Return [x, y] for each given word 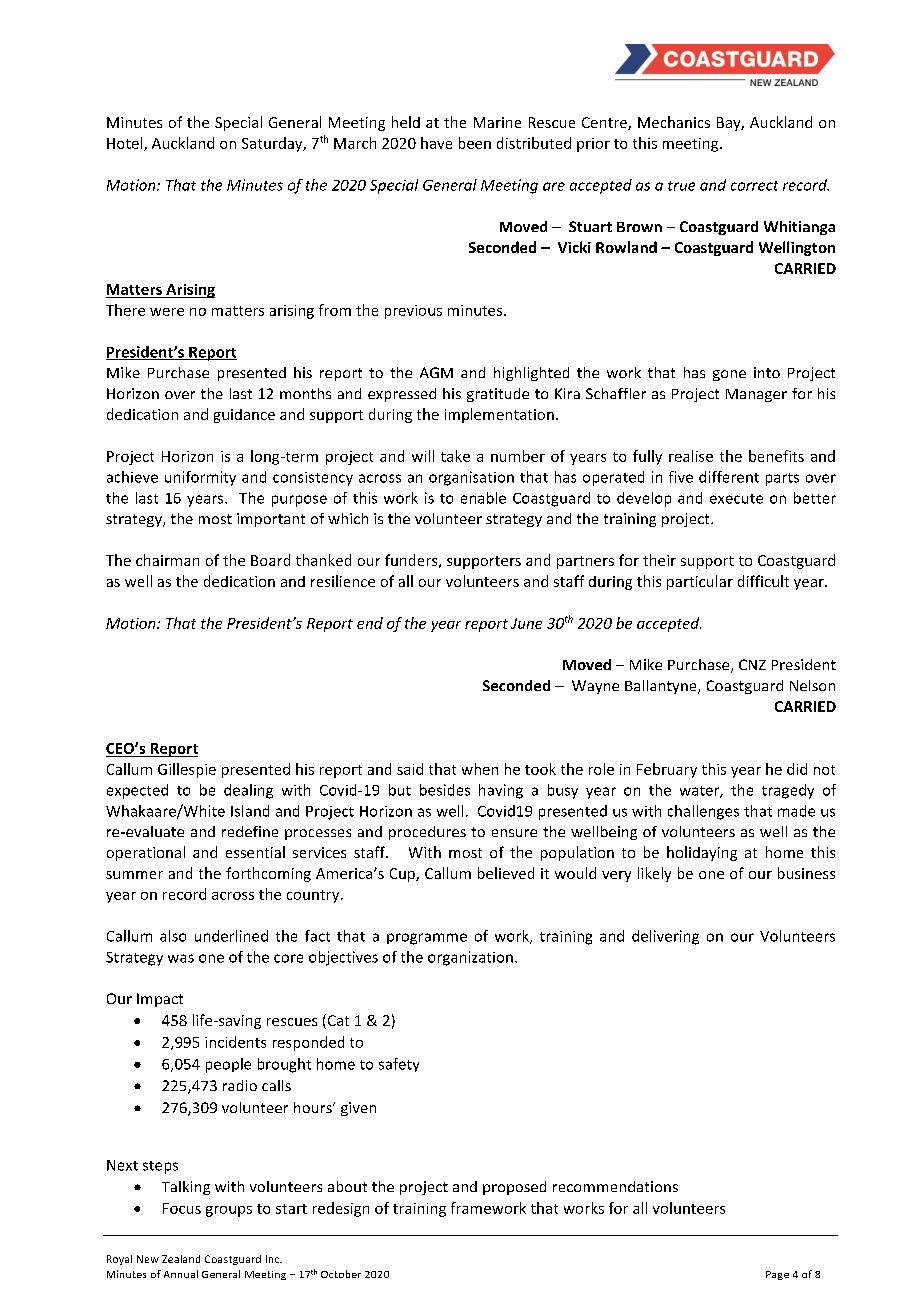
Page [777, 1275]
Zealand [181, 1259]
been [475, 143]
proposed [514, 1188]
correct [754, 186]
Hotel [126, 144]
